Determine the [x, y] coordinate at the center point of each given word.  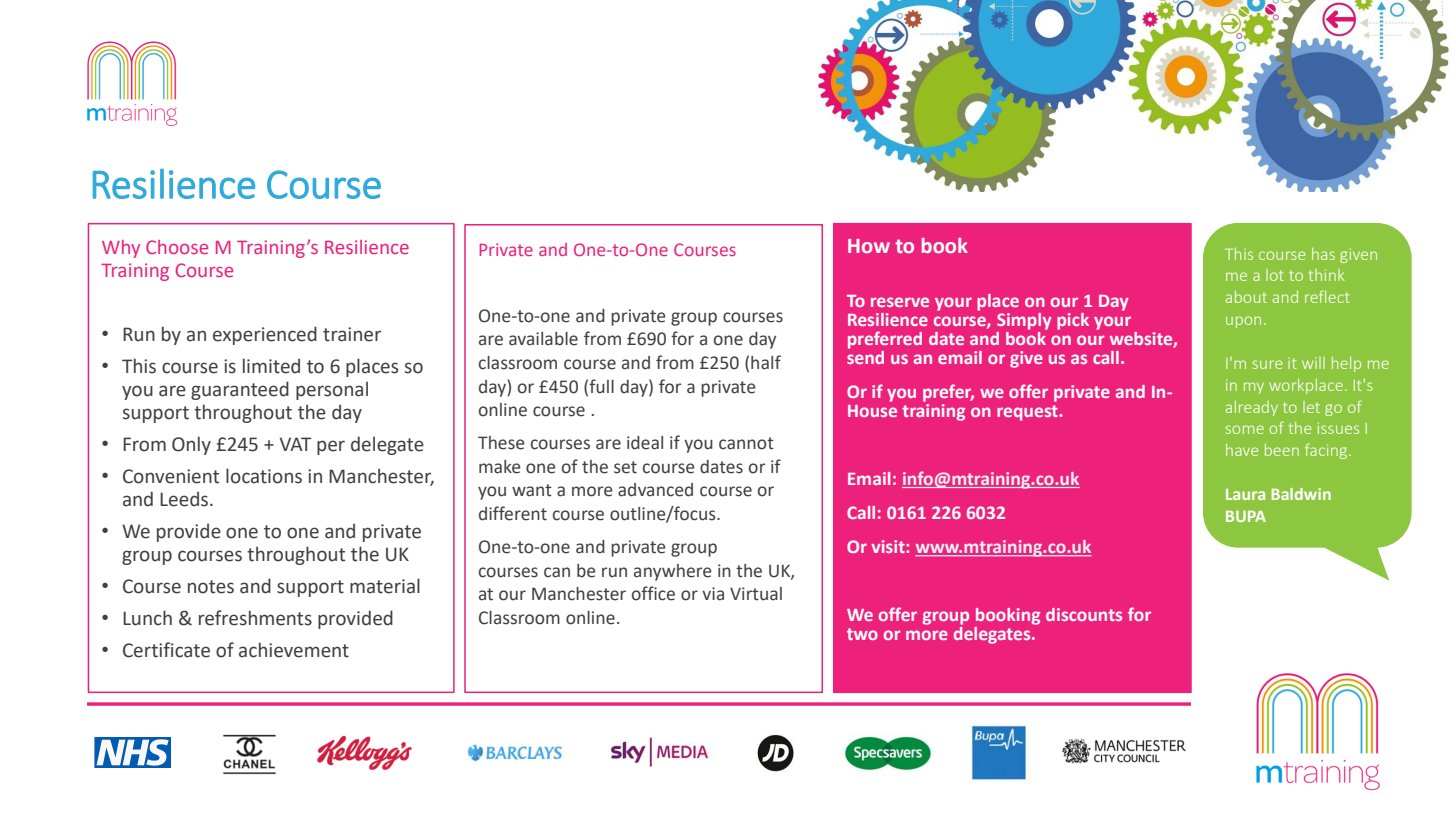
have [1242, 450]
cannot [746, 443]
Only [191, 445]
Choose [177, 247]
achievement [294, 650]
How [869, 246]
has [1323, 254]
